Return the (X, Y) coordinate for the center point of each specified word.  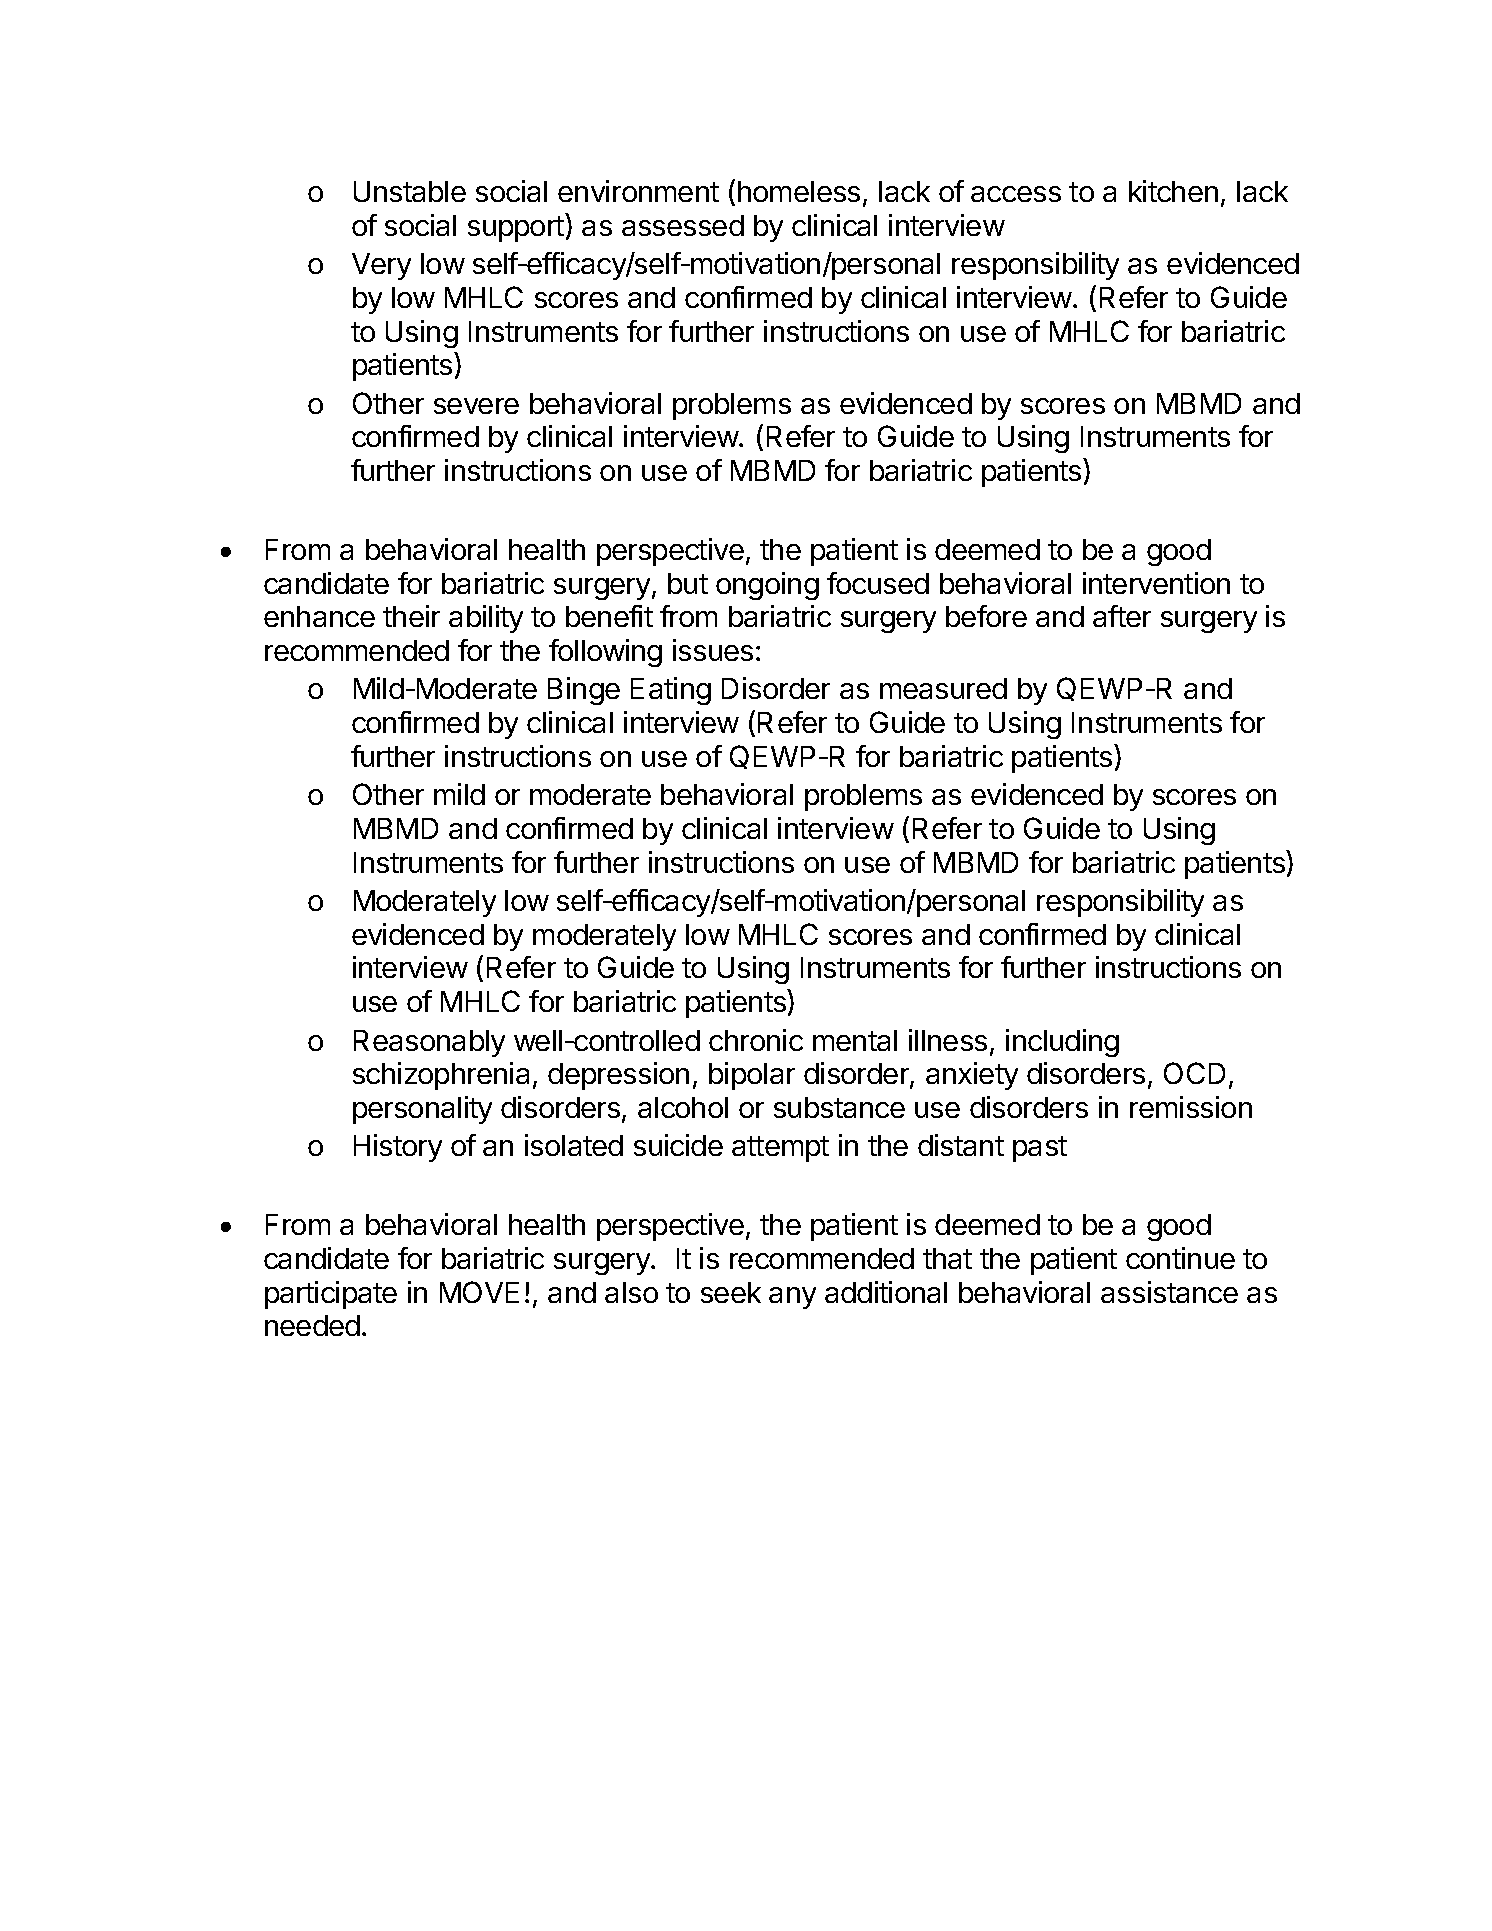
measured (943, 688)
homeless (799, 191)
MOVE (479, 1292)
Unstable (410, 191)
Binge (584, 691)
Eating (671, 691)
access (1016, 194)
